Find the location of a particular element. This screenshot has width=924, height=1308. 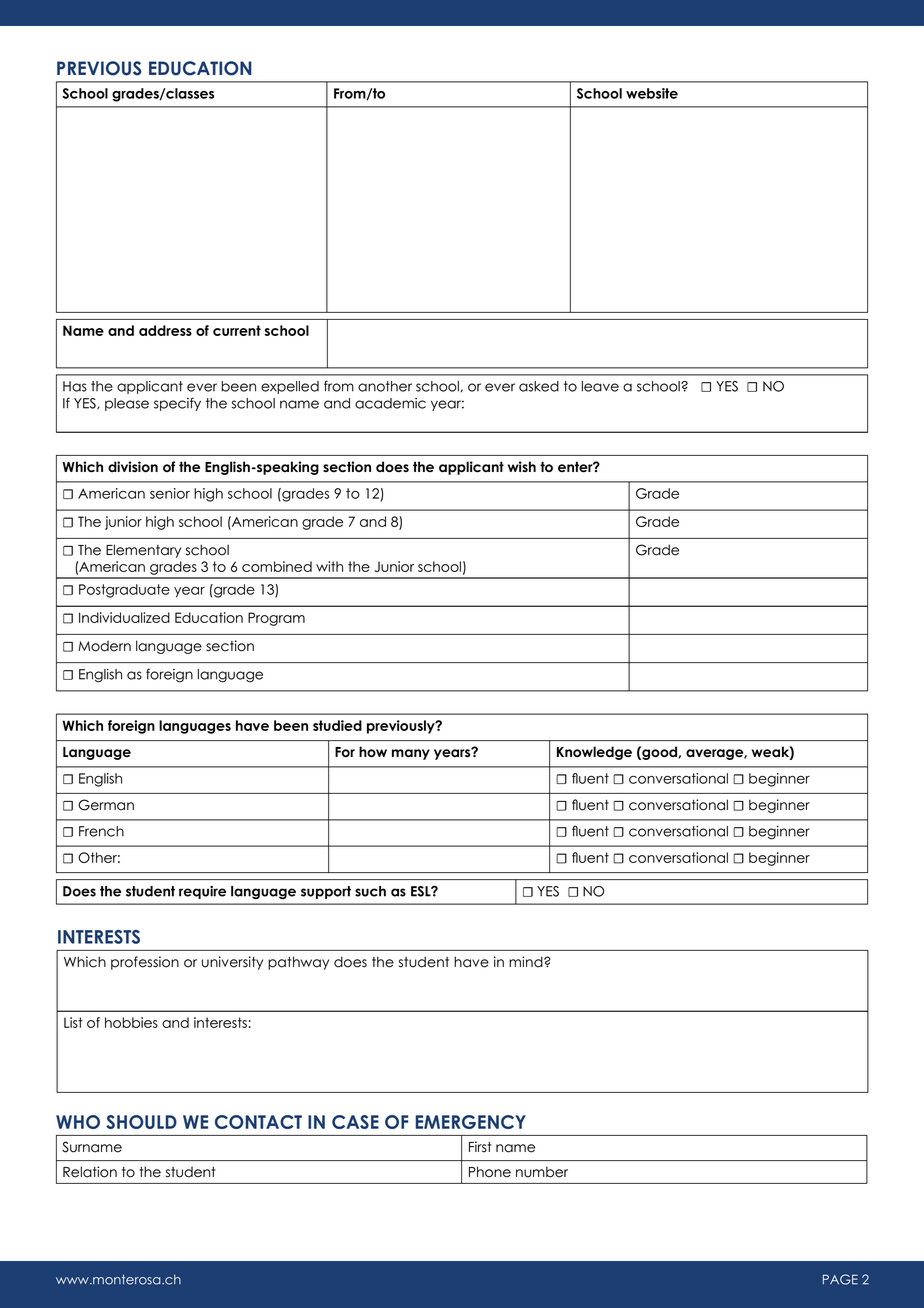

address is located at coordinates (165, 330).
